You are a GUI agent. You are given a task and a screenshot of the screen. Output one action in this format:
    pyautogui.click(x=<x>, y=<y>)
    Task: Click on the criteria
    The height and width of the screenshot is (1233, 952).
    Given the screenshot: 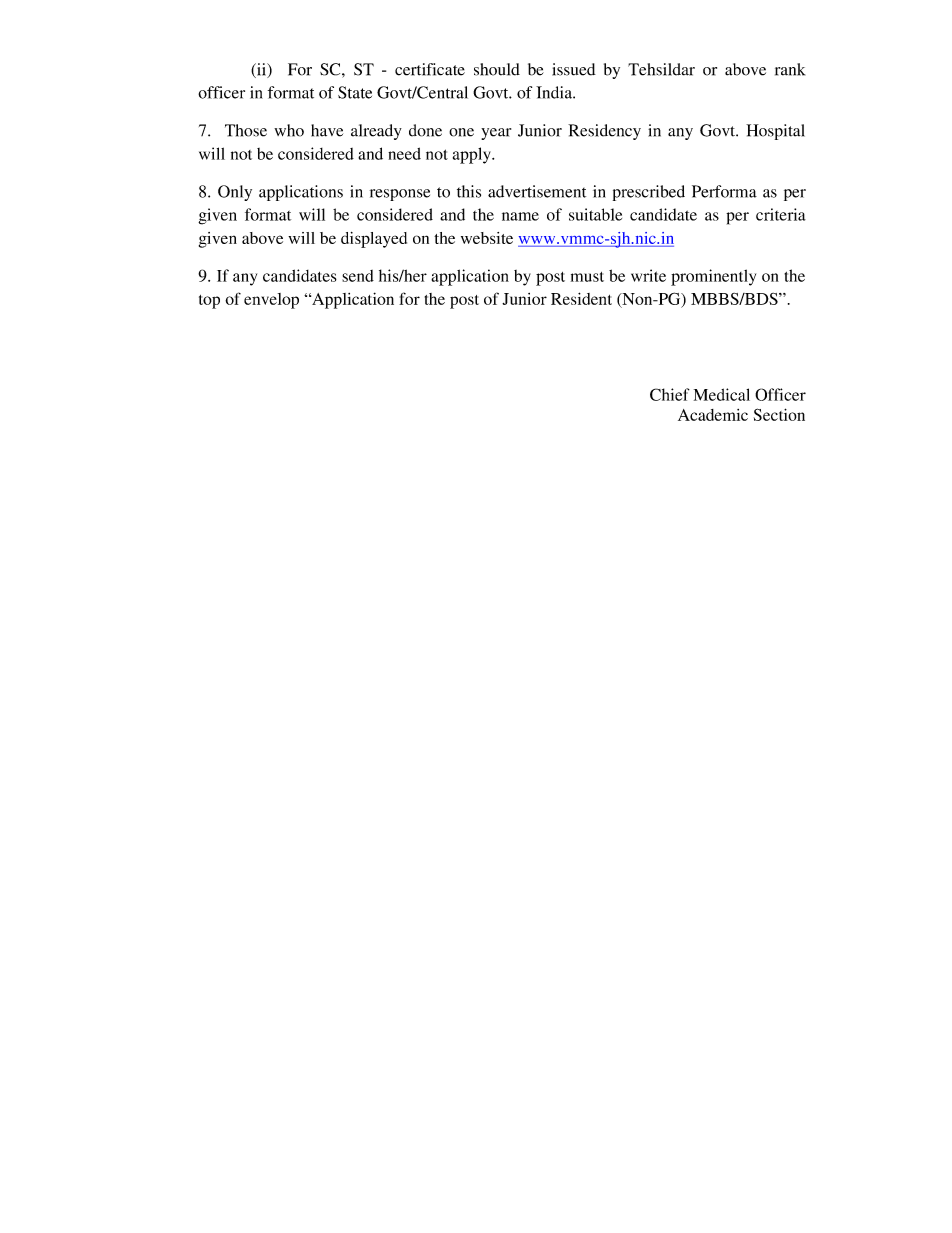 What is the action you would take?
    pyautogui.click(x=781, y=214)
